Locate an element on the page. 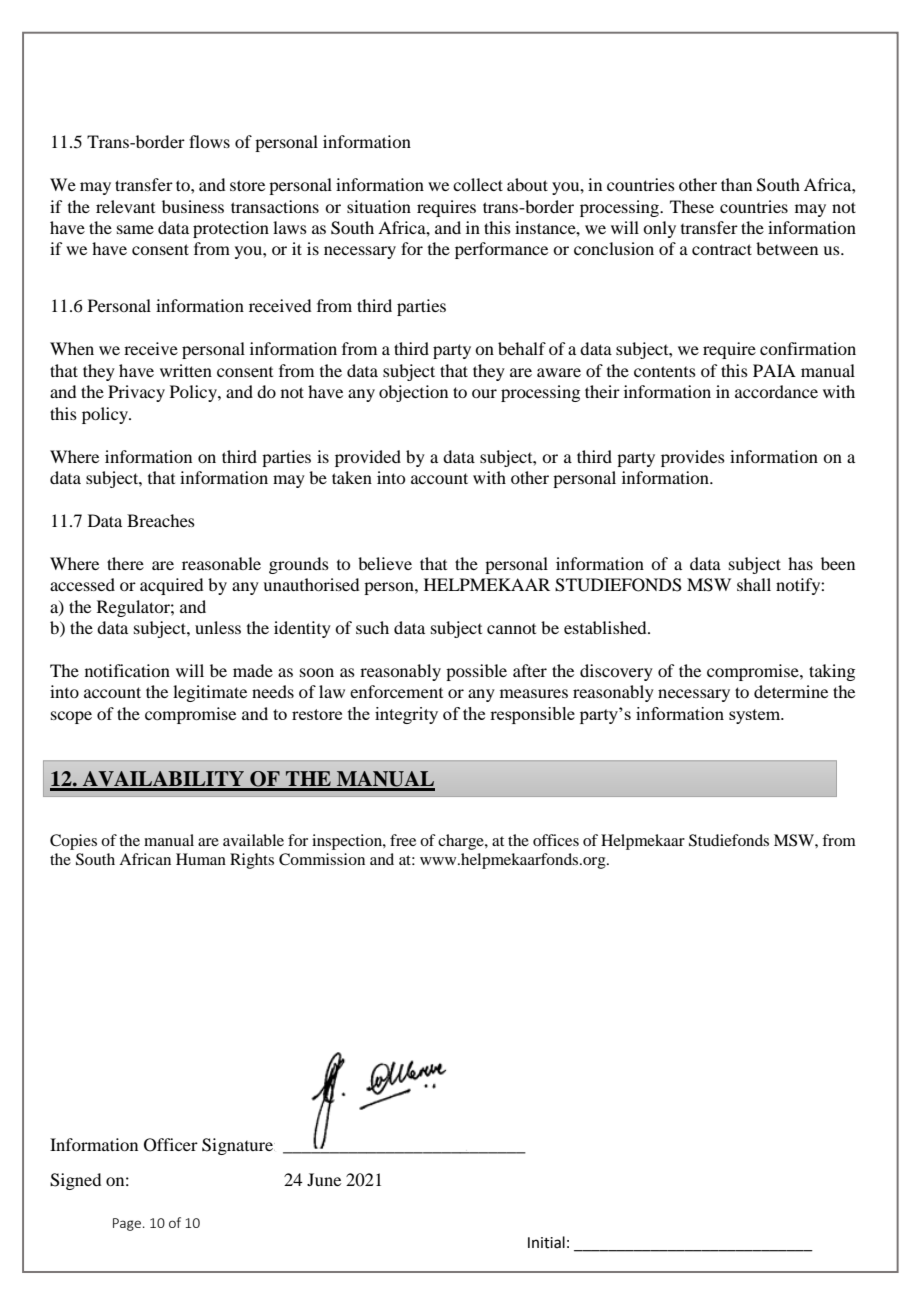 The image size is (924, 1308). provides is located at coordinates (693, 458).
